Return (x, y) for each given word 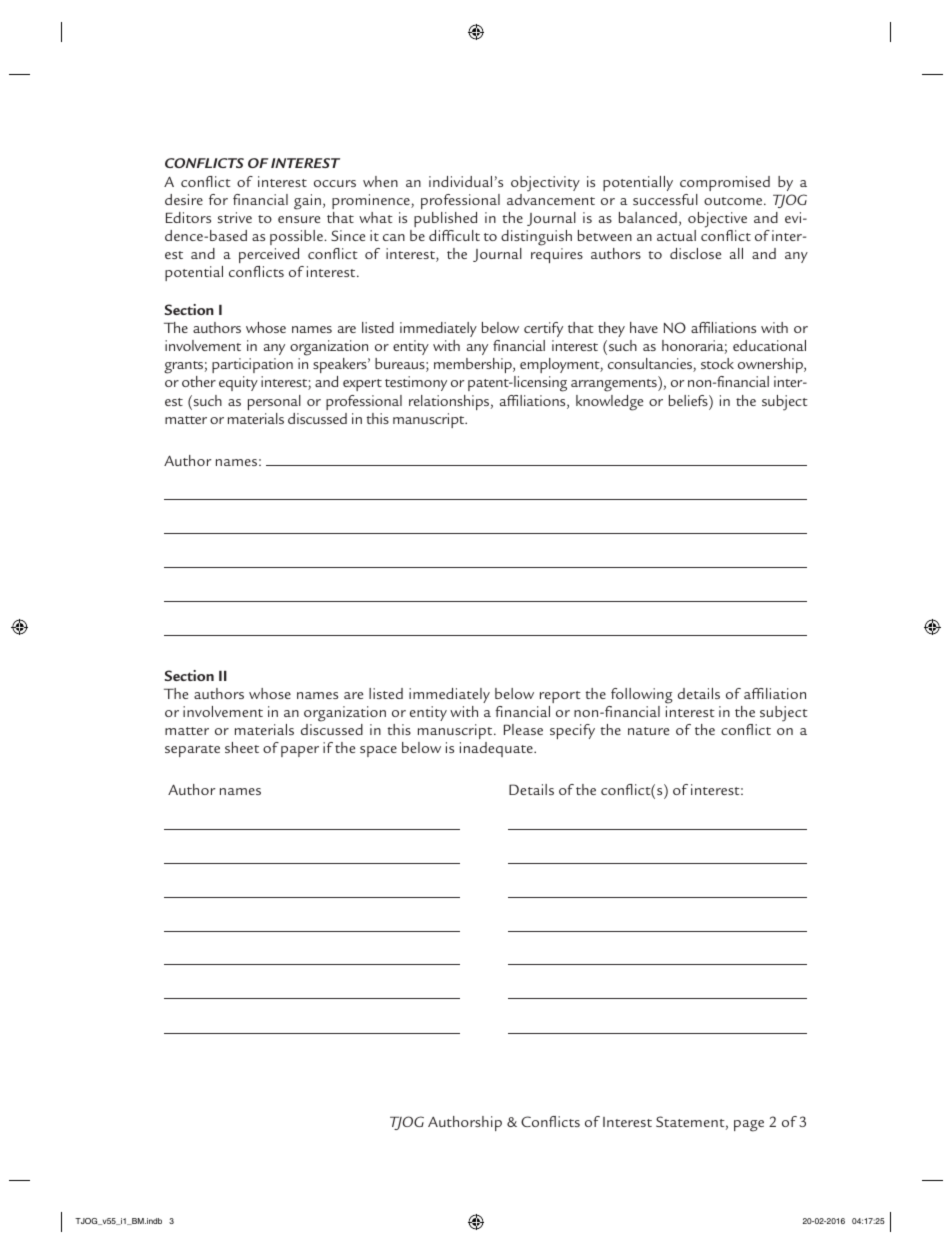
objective (717, 220)
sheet (242, 747)
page (749, 1126)
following (642, 696)
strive (235, 217)
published (445, 219)
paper (300, 751)
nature (648, 731)
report (560, 697)
